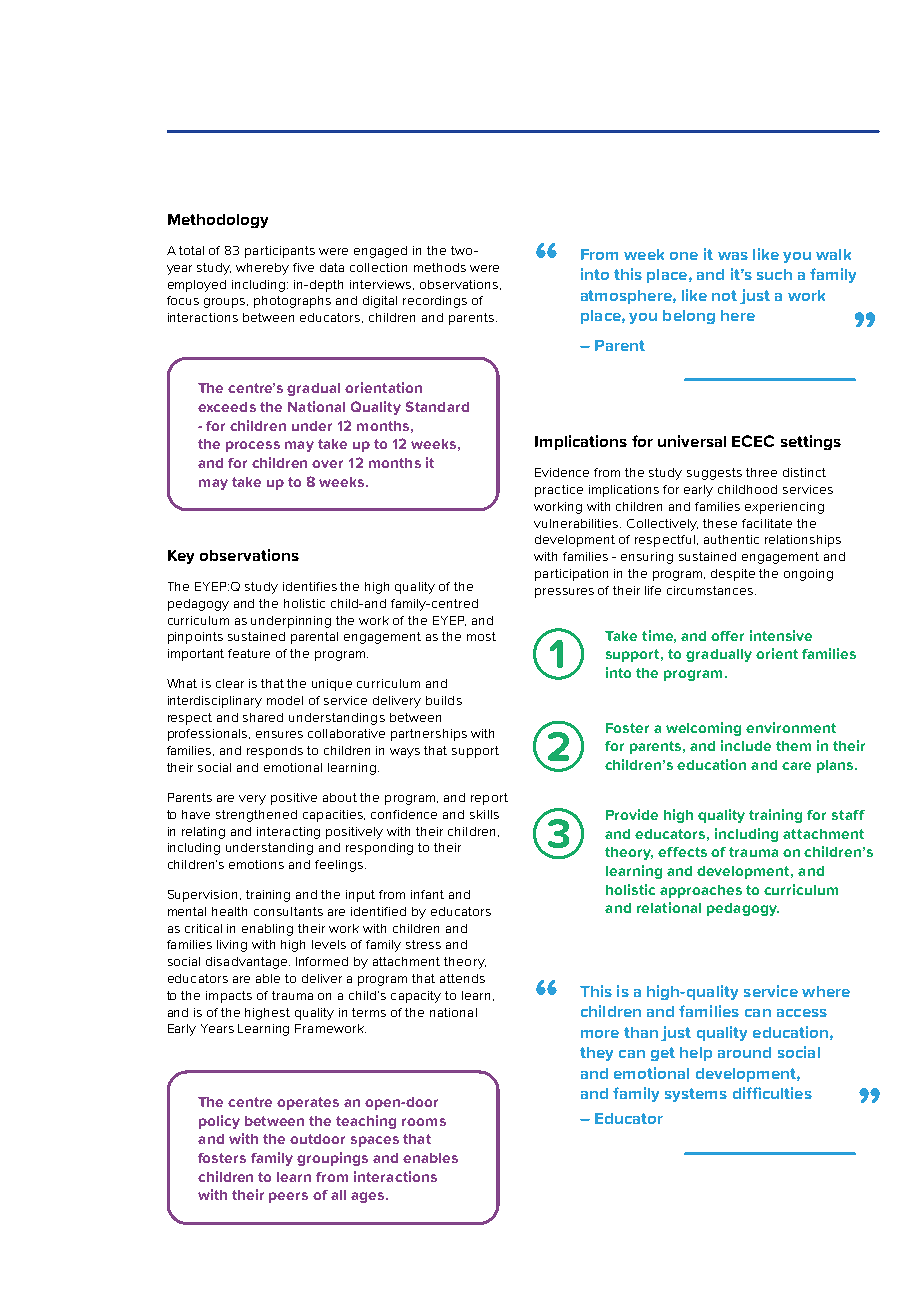  I want to click on feature, so click(249, 653).
